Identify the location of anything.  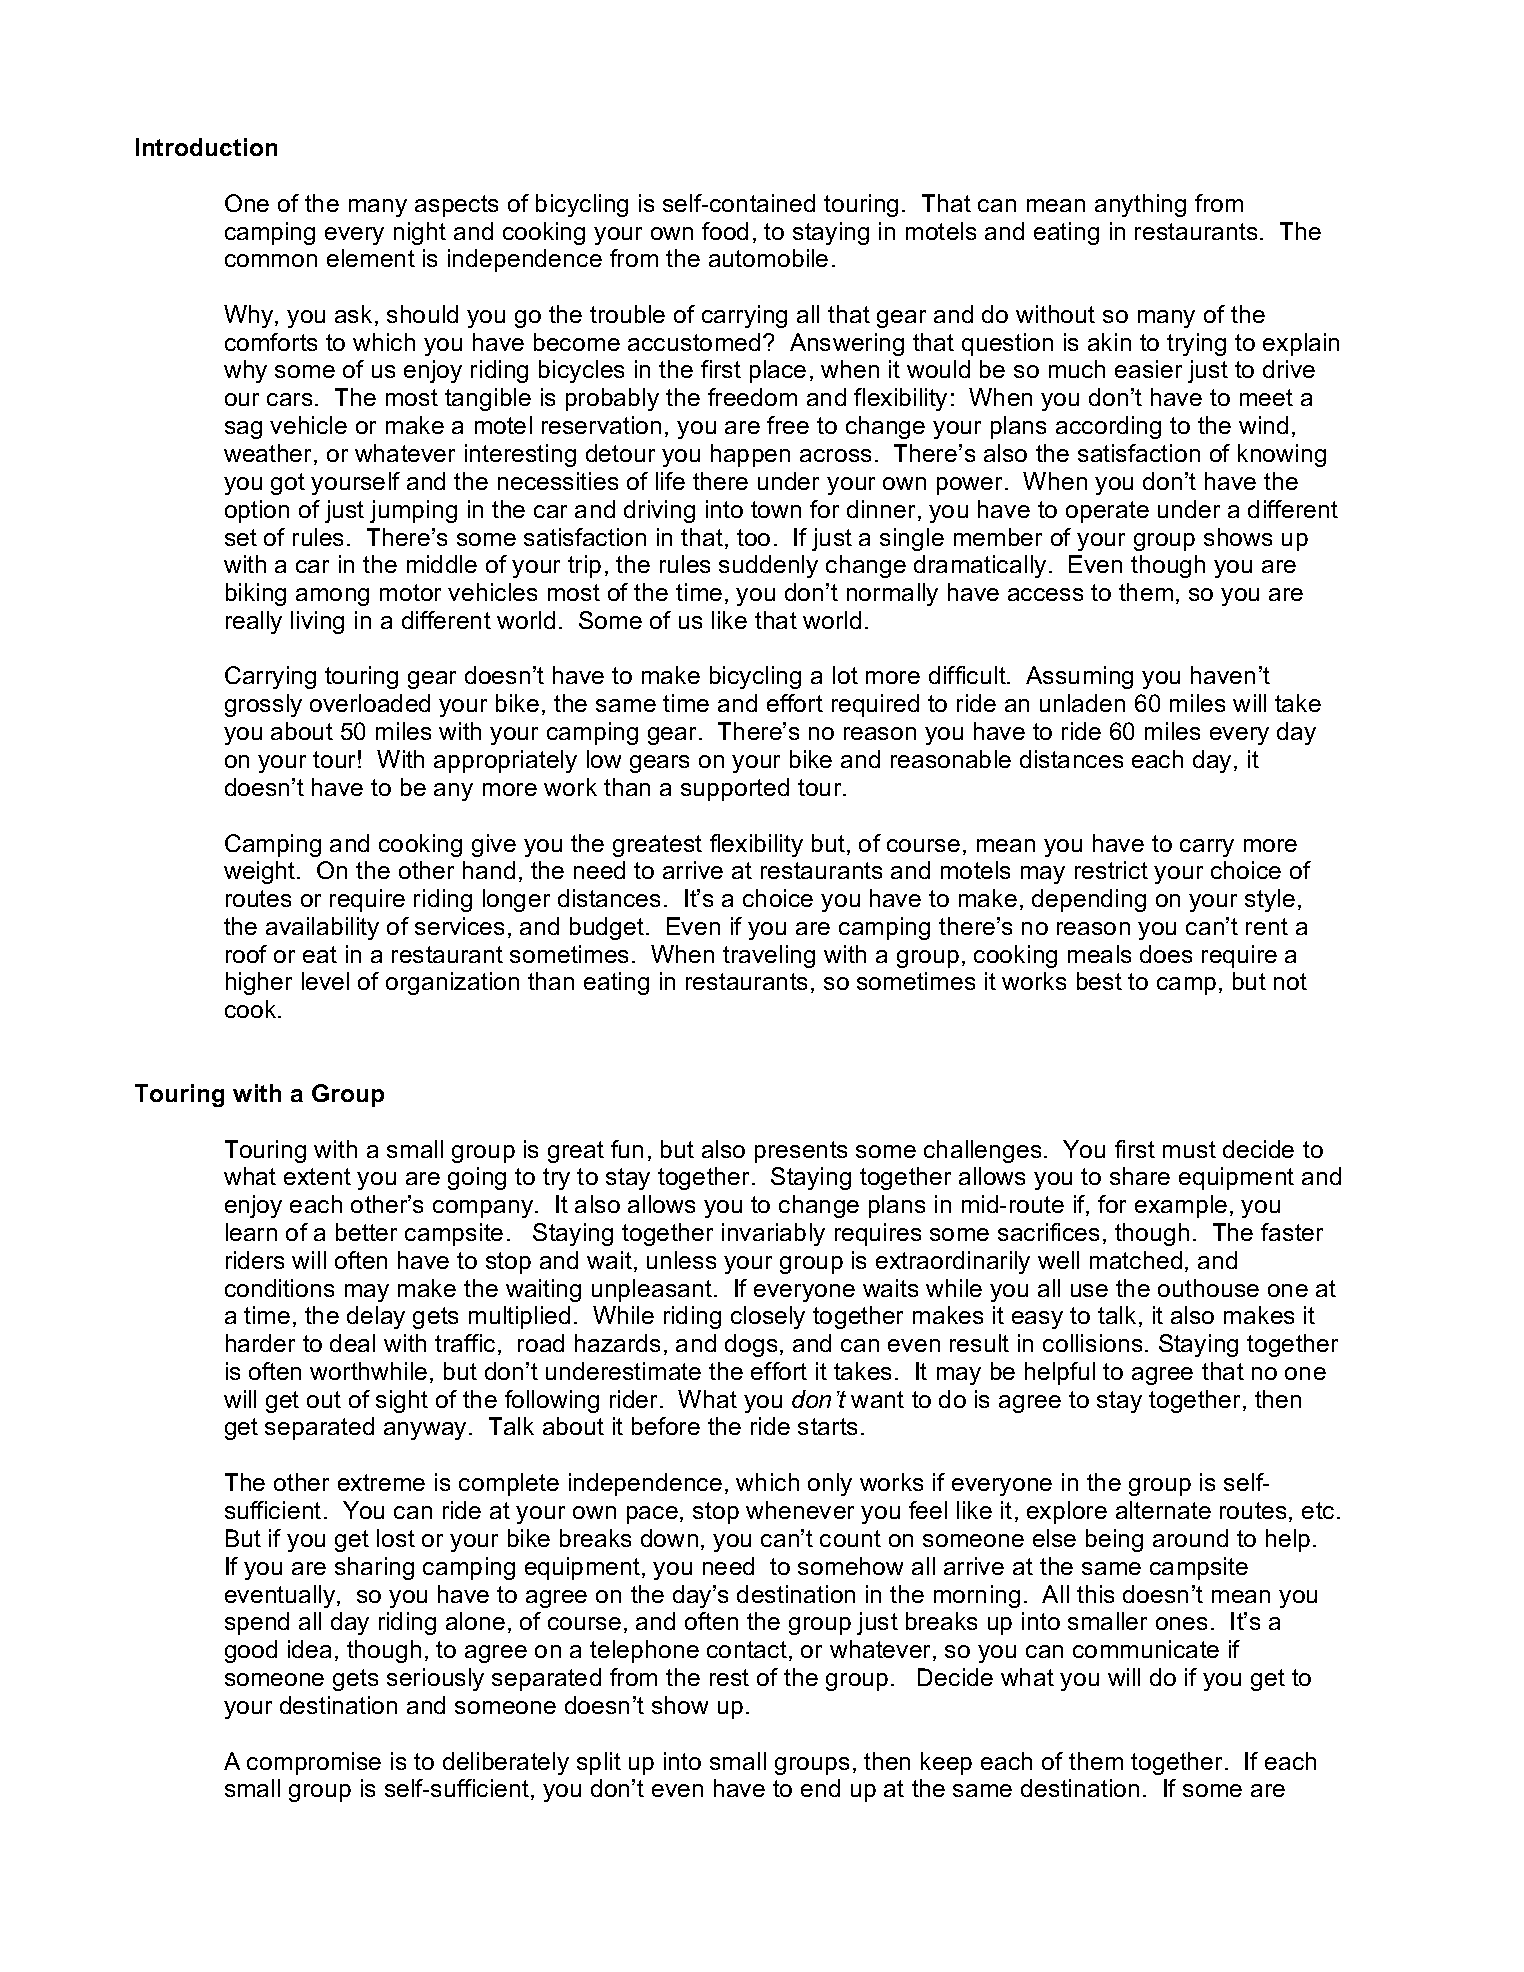
(1140, 205).
